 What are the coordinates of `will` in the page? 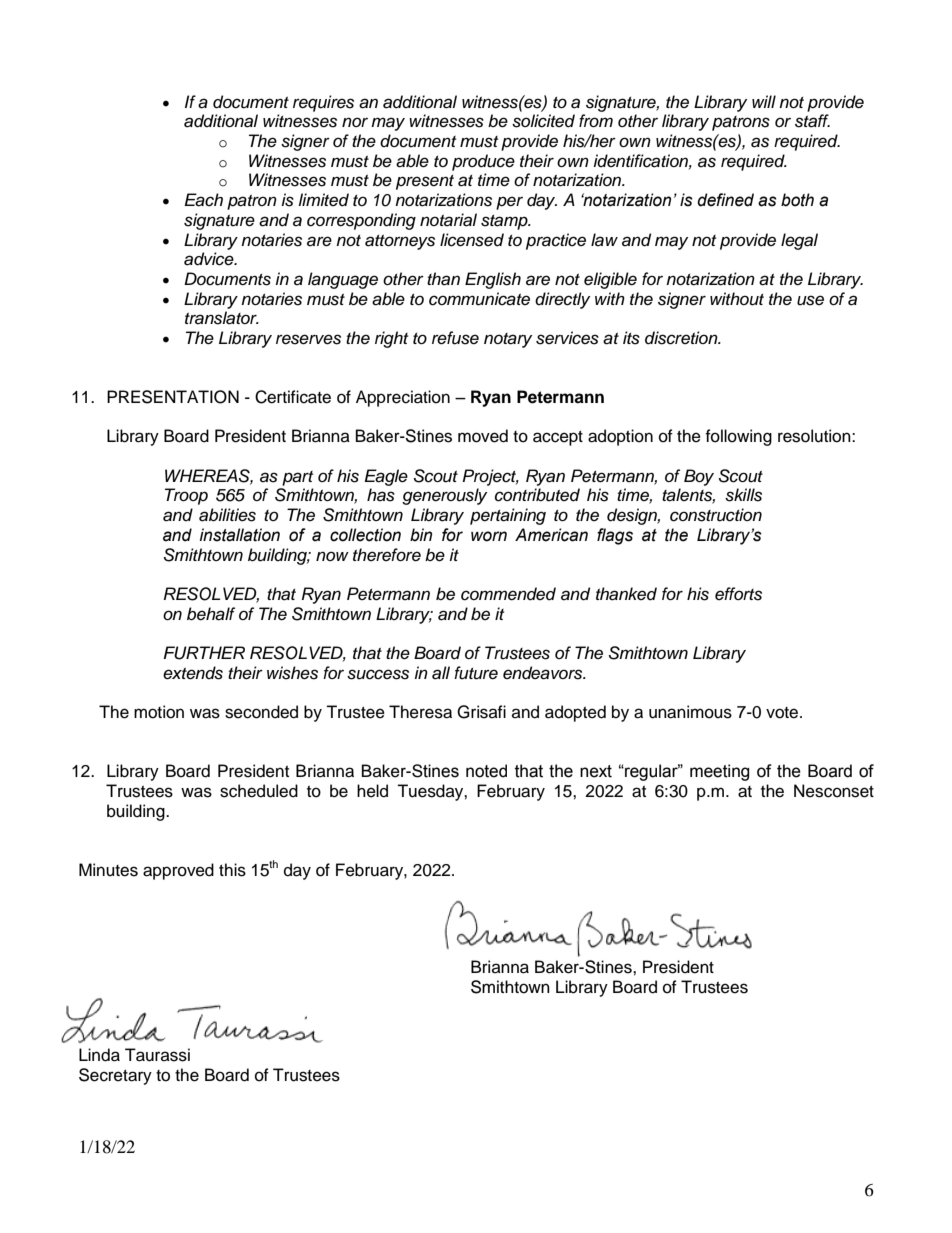 It's located at (764, 101).
